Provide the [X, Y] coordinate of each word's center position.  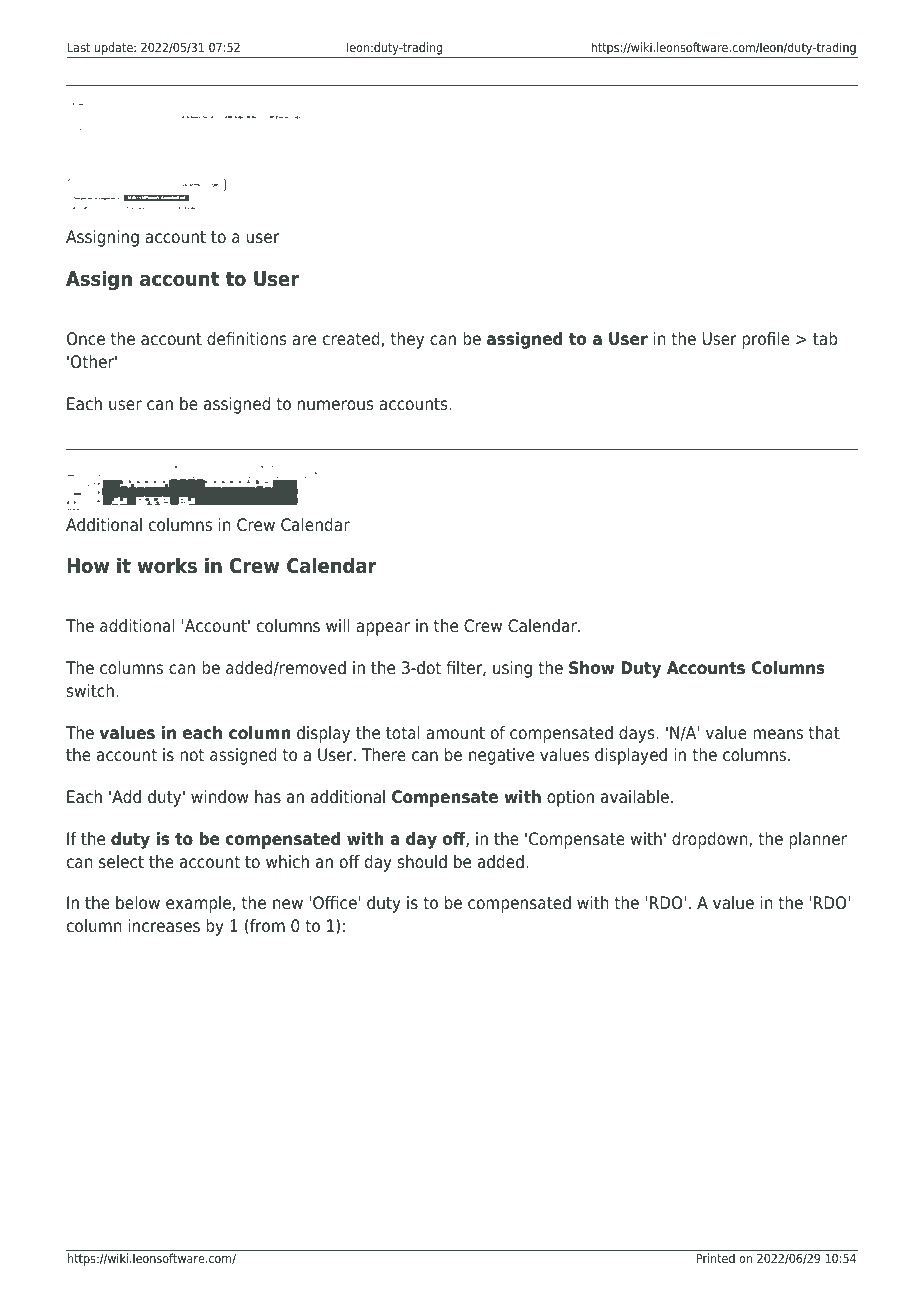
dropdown [711, 840]
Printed [716, 1258]
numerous [336, 405]
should [422, 862]
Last [79, 47]
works [167, 565]
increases [164, 926]
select [121, 862]
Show [592, 668]
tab [825, 339]
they [407, 340]
